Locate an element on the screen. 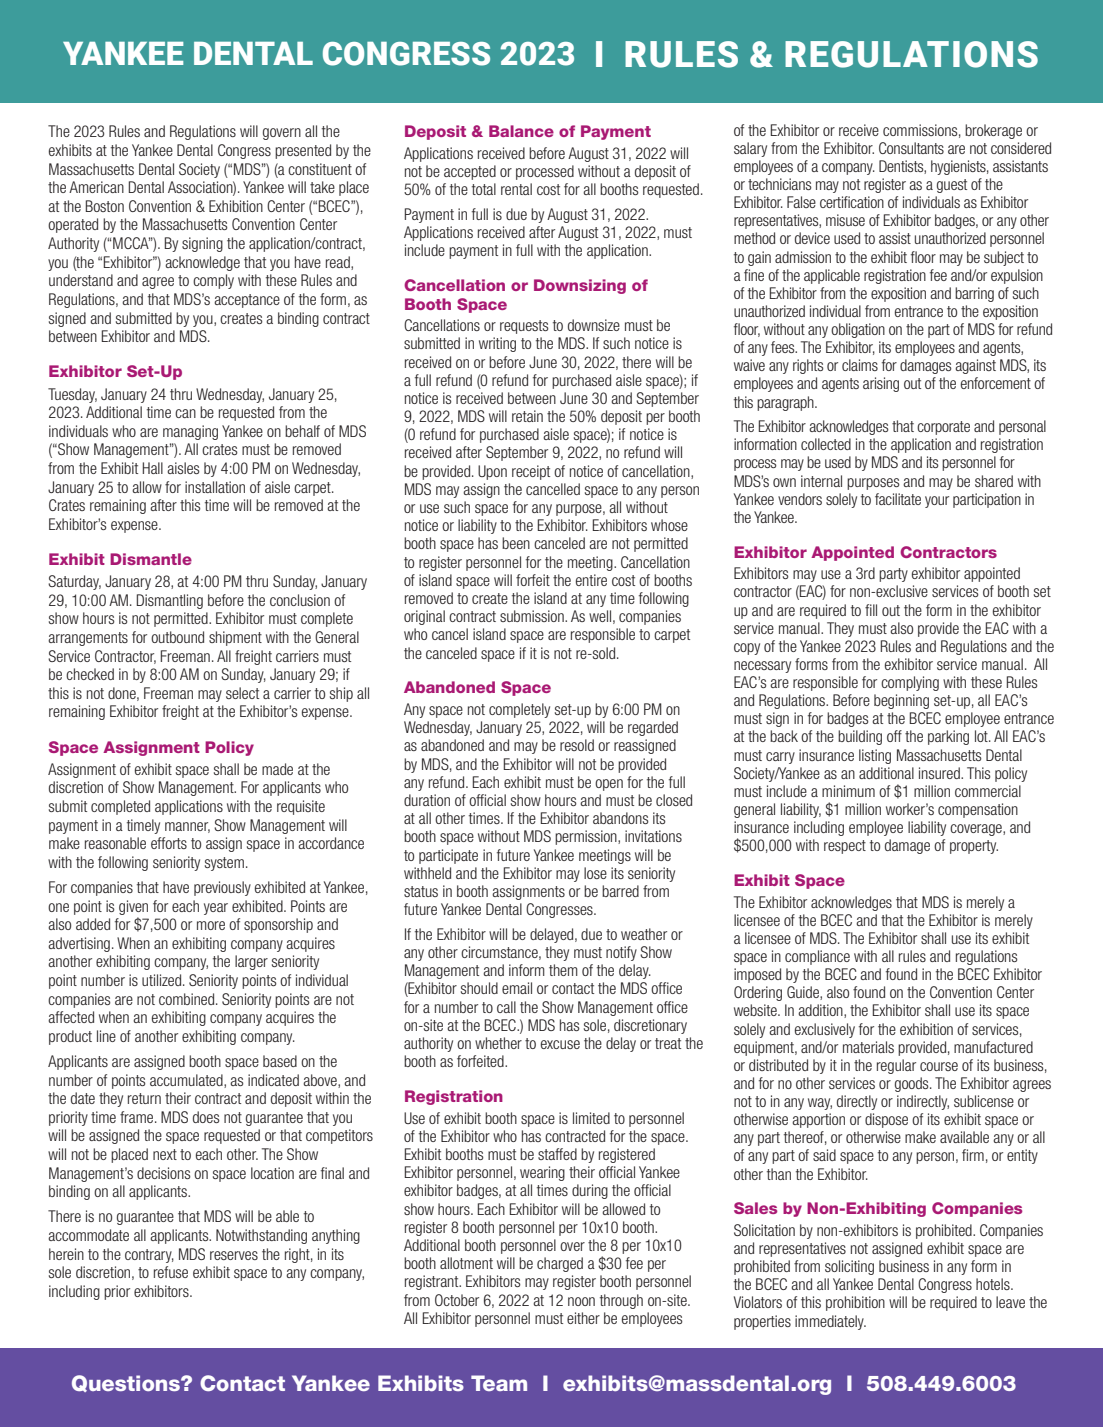  Dismantle is located at coordinates (151, 559).
